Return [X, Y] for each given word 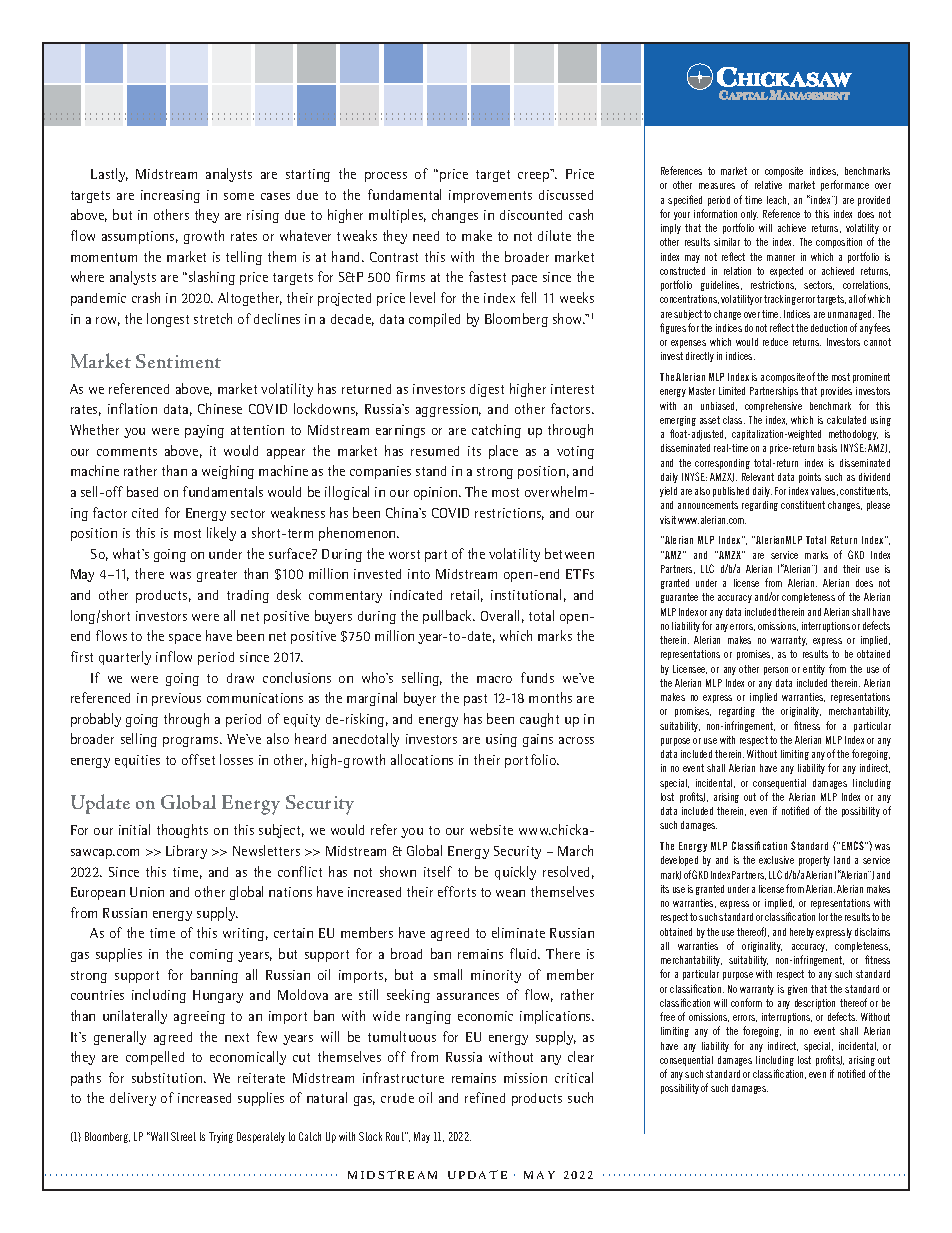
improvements [490, 196]
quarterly [125, 658]
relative [768, 185]
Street [183, 1136]
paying [204, 431]
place [503, 452]
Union [147, 892]
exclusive [776, 860]
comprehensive [773, 407]
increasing [170, 196]
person [776, 671]
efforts [457, 891]
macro [494, 679]
